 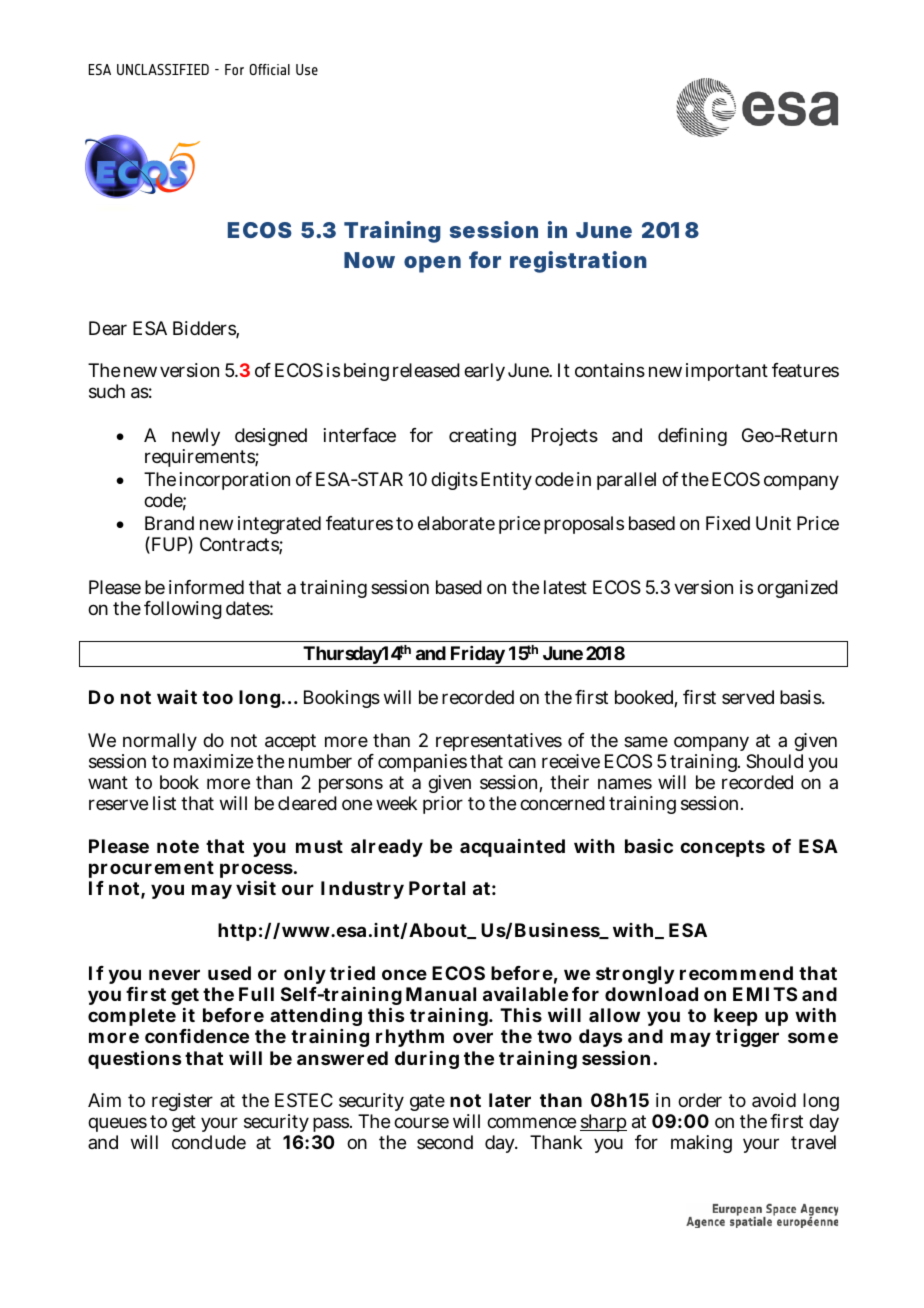 What do you see at coordinates (727, 372) in the screenshot?
I see `important` at bounding box center [727, 372].
